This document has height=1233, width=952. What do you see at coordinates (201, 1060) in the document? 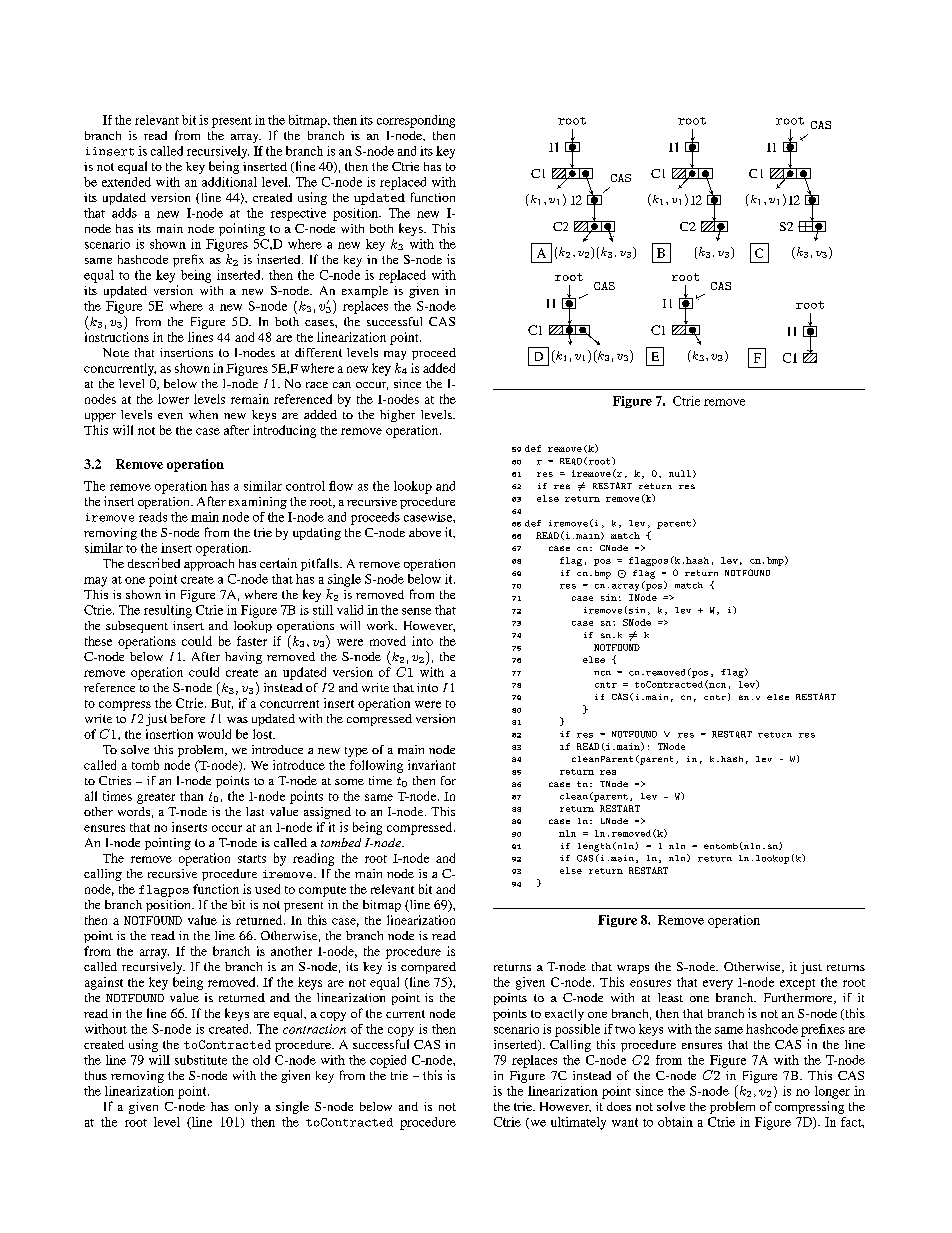
I see `substitute` at bounding box center [201, 1060].
